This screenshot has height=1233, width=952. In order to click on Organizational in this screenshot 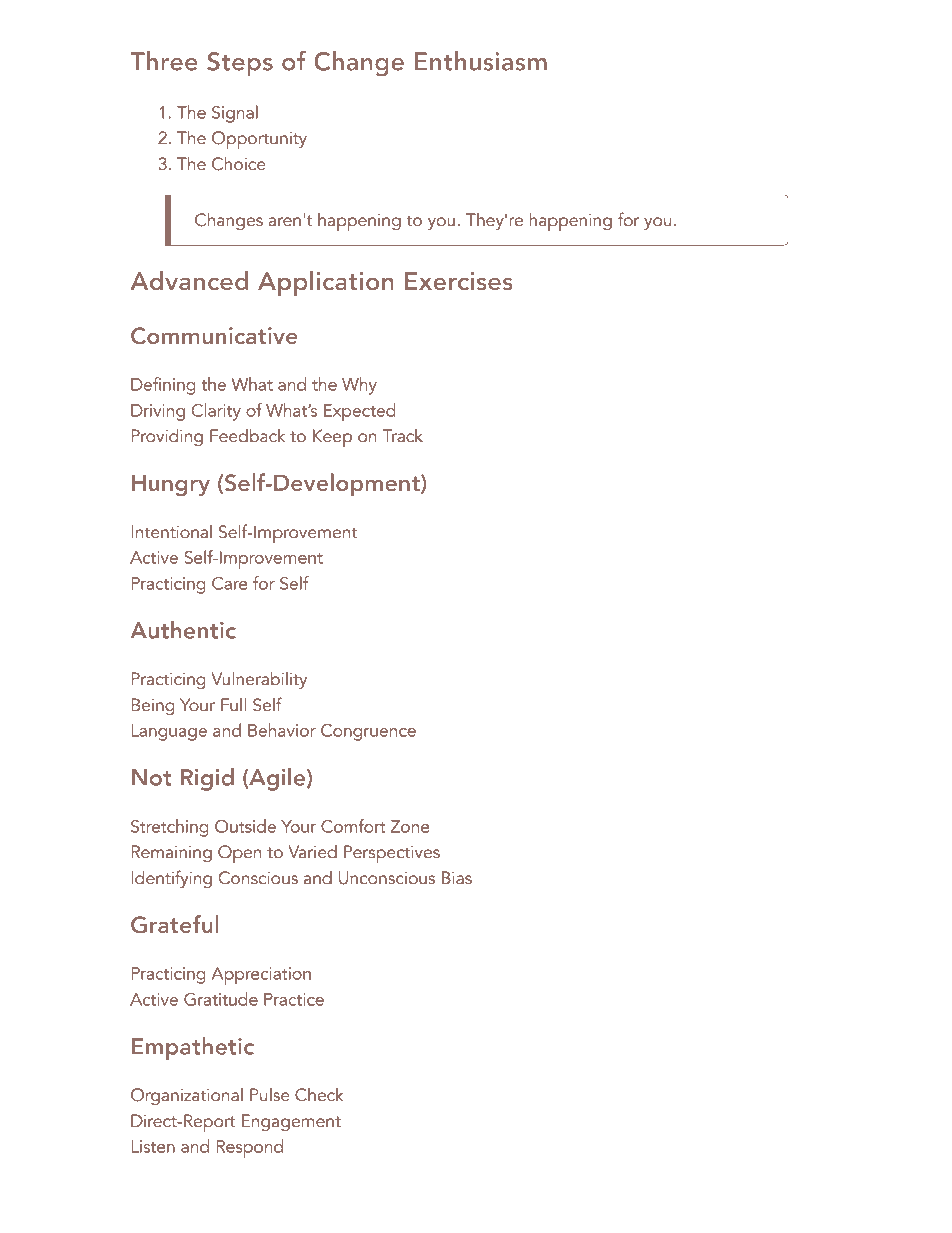, I will do `click(187, 1096)`.
